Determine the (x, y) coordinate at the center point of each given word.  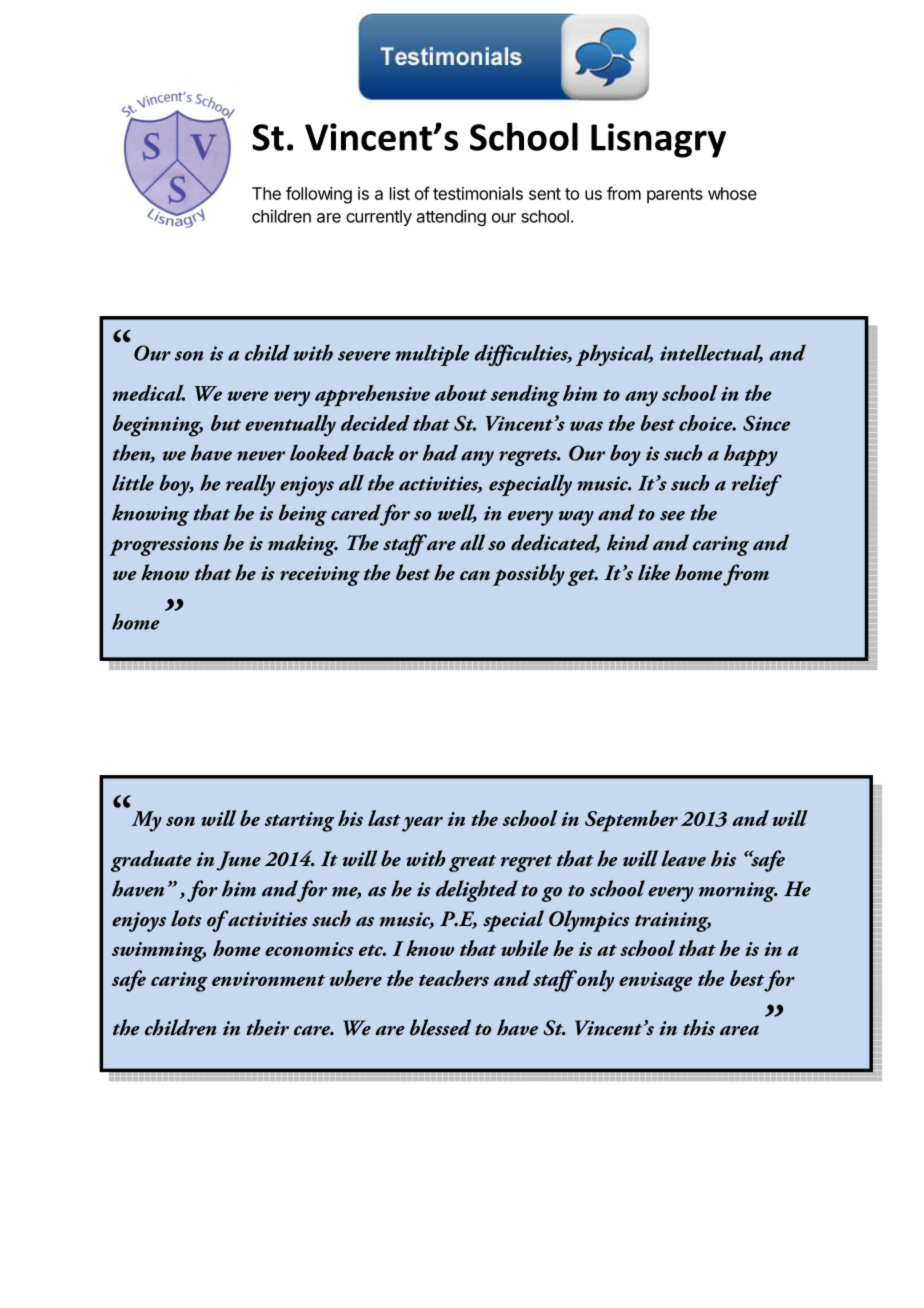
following (319, 195)
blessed (440, 1027)
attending (451, 217)
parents (675, 196)
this (699, 1027)
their (267, 1027)
